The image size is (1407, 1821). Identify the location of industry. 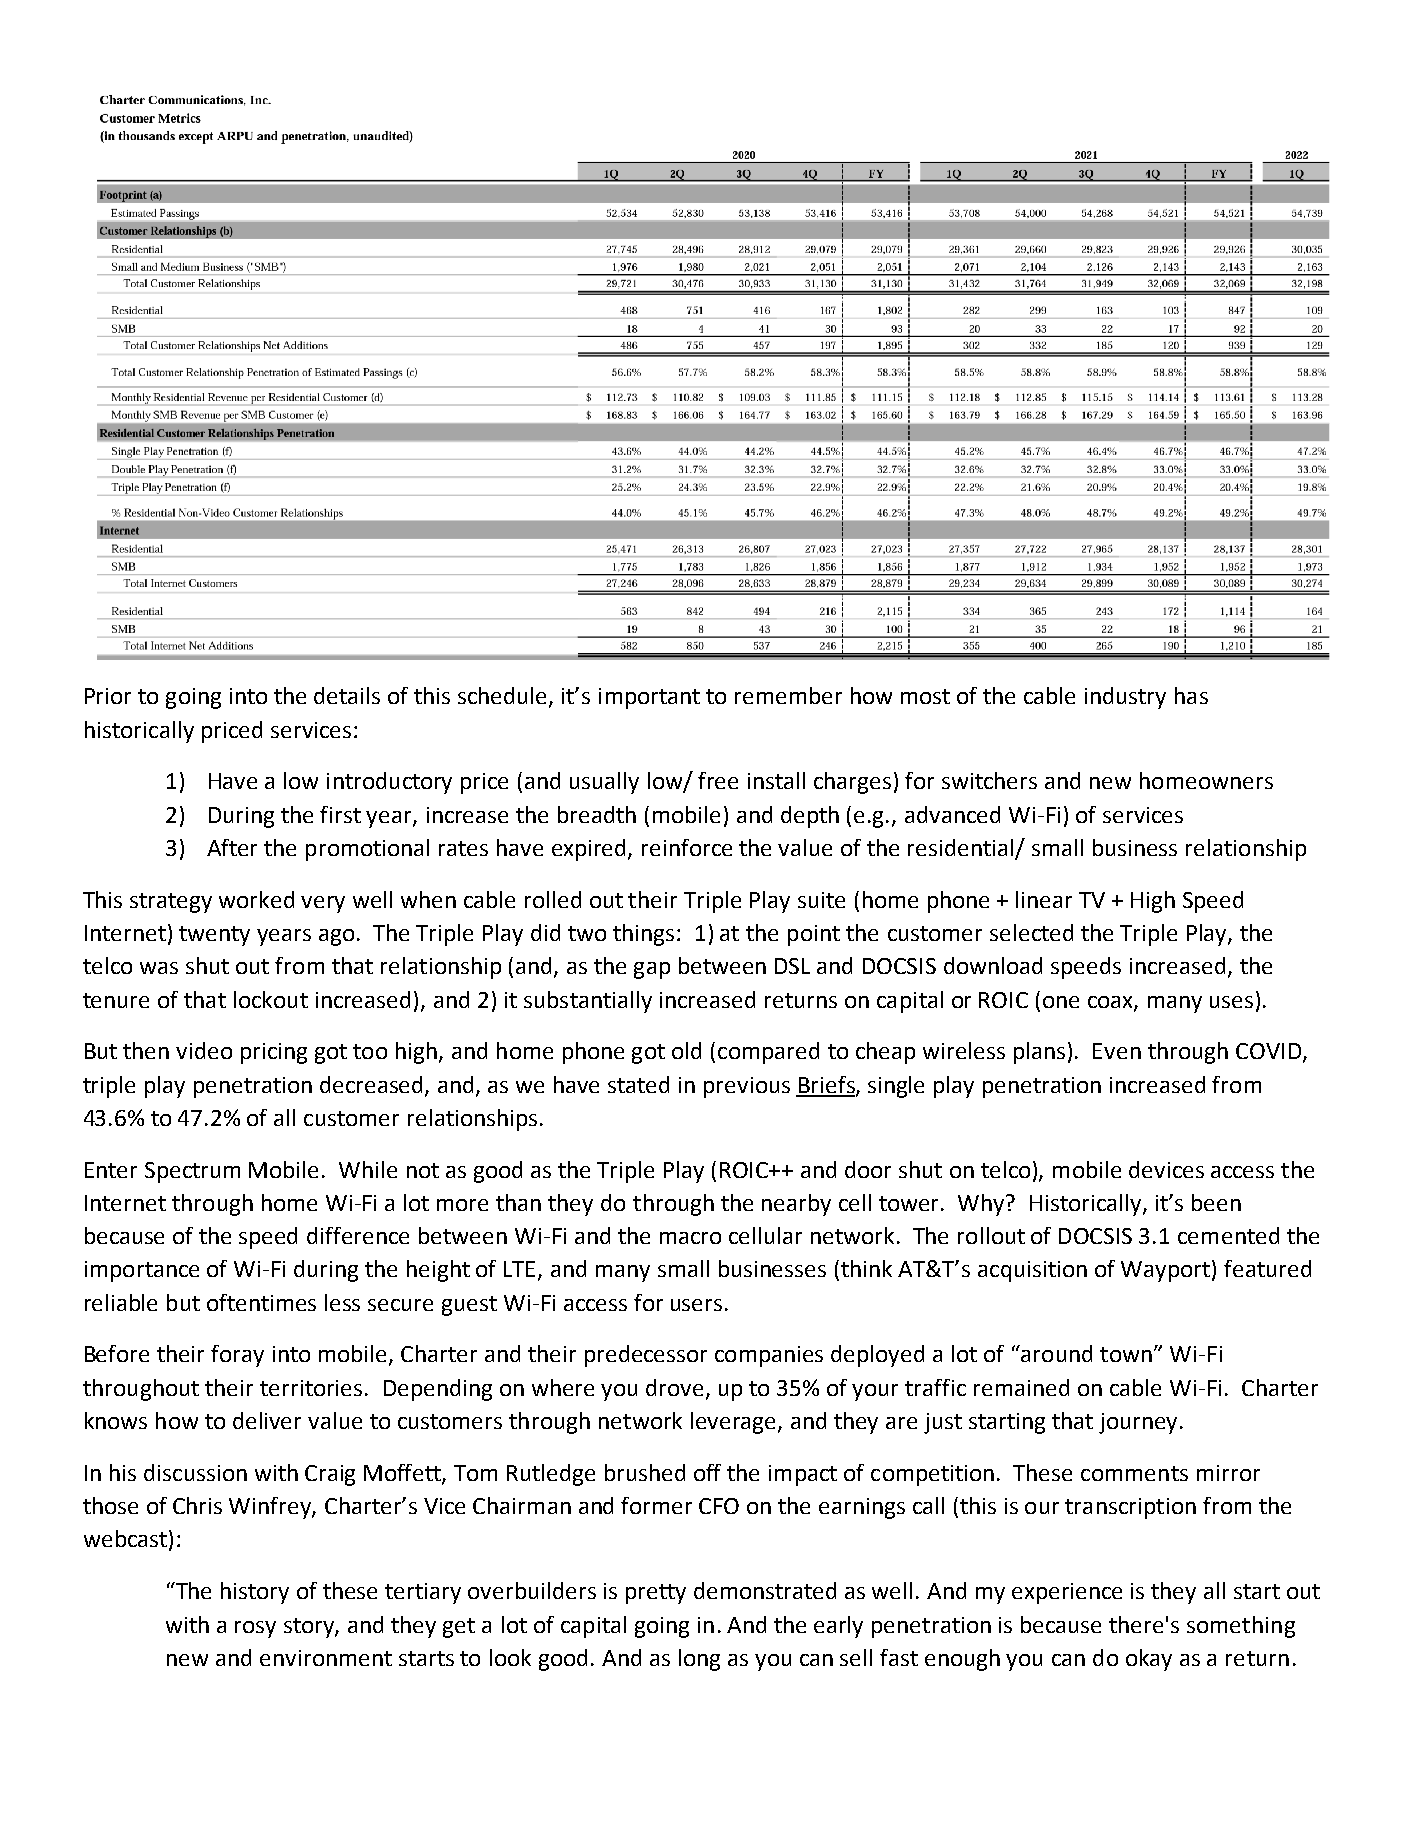
(1125, 698).
